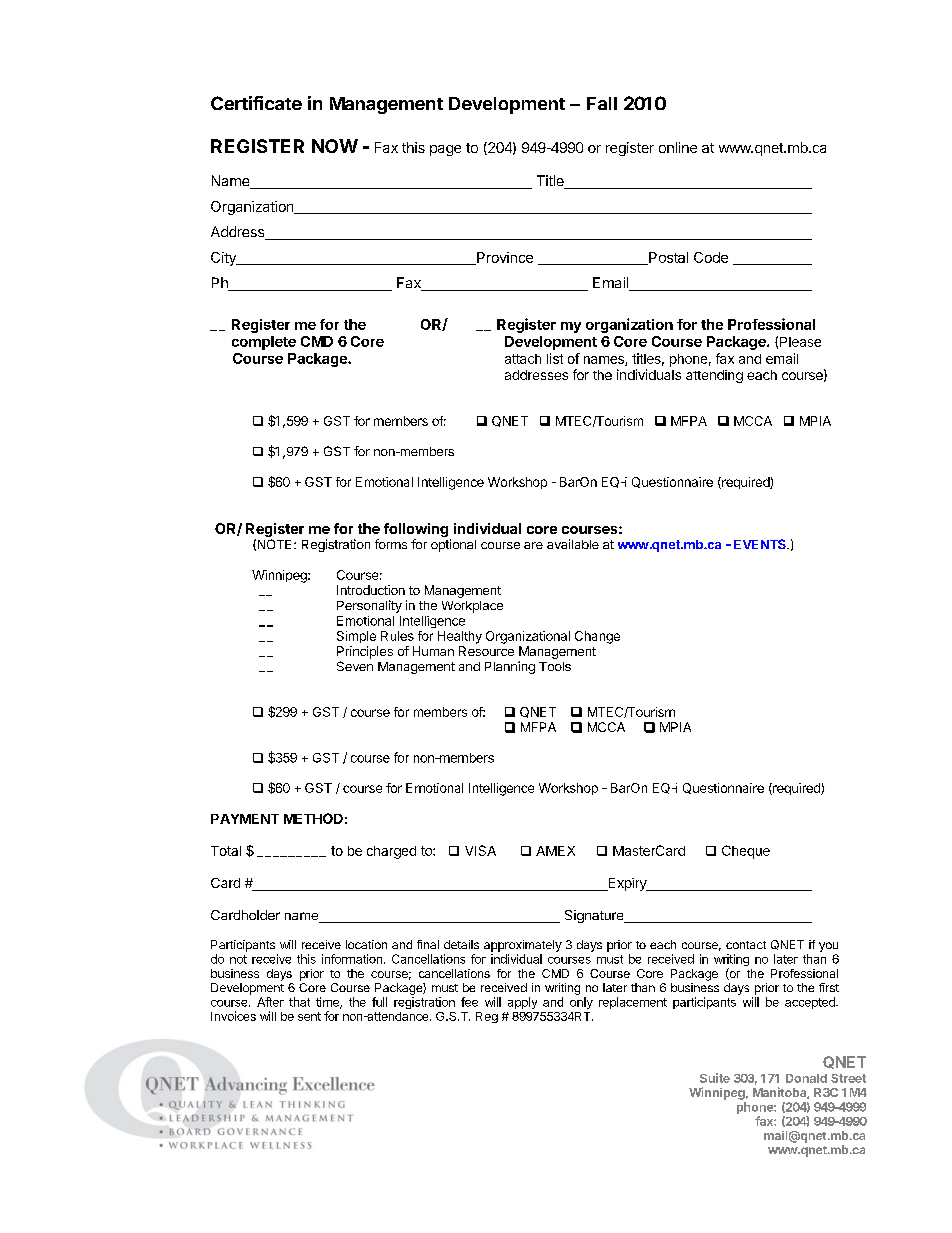 This image has width=952, height=1233. Describe the element at coordinates (309, 1016) in the image. I see `sent` at that location.
